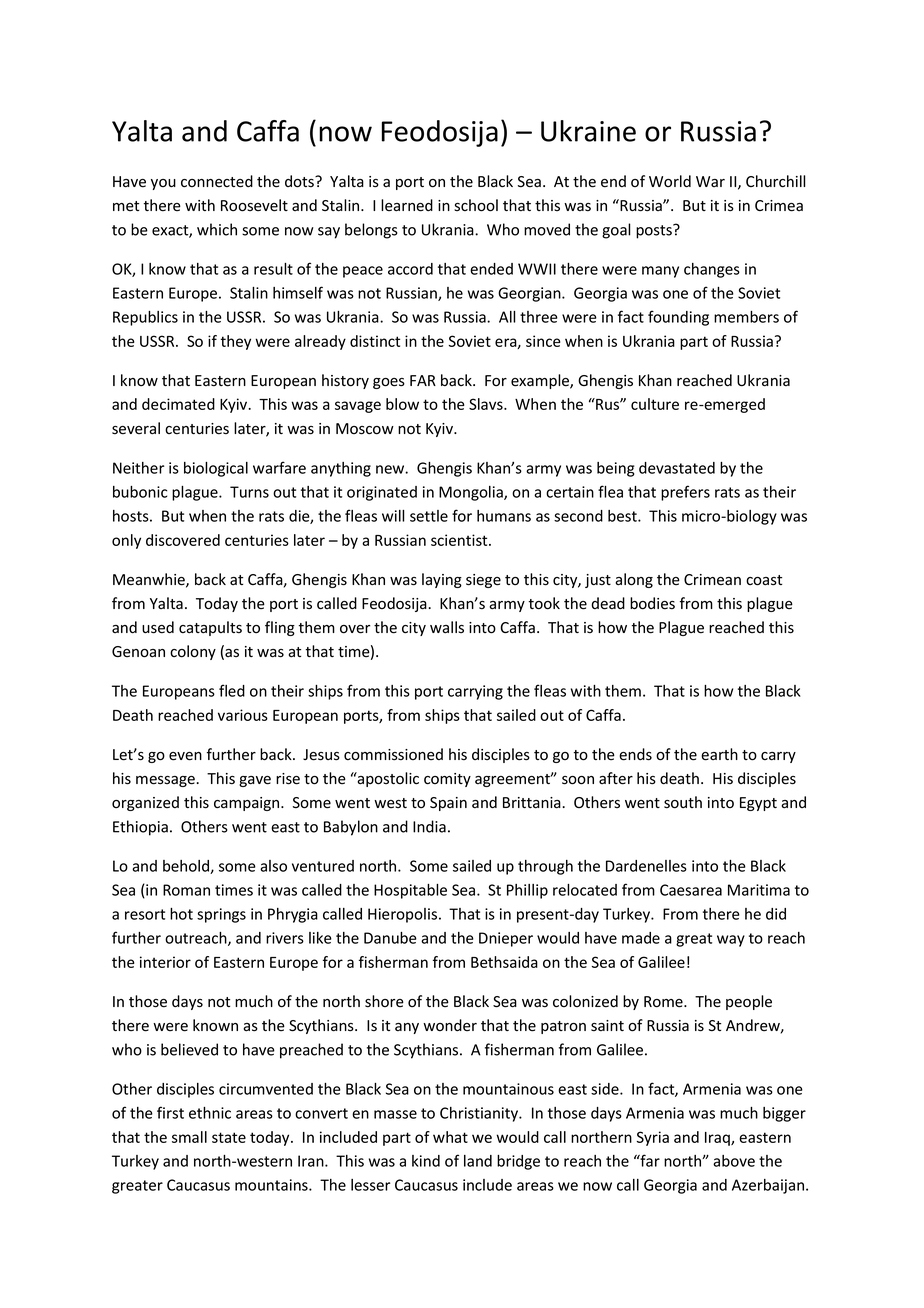 The width and height of the screenshot is (924, 1308). What do you see at coordinates (447, 627) in the screenshot?
I see `walls` at bounding box center [447, 627].
